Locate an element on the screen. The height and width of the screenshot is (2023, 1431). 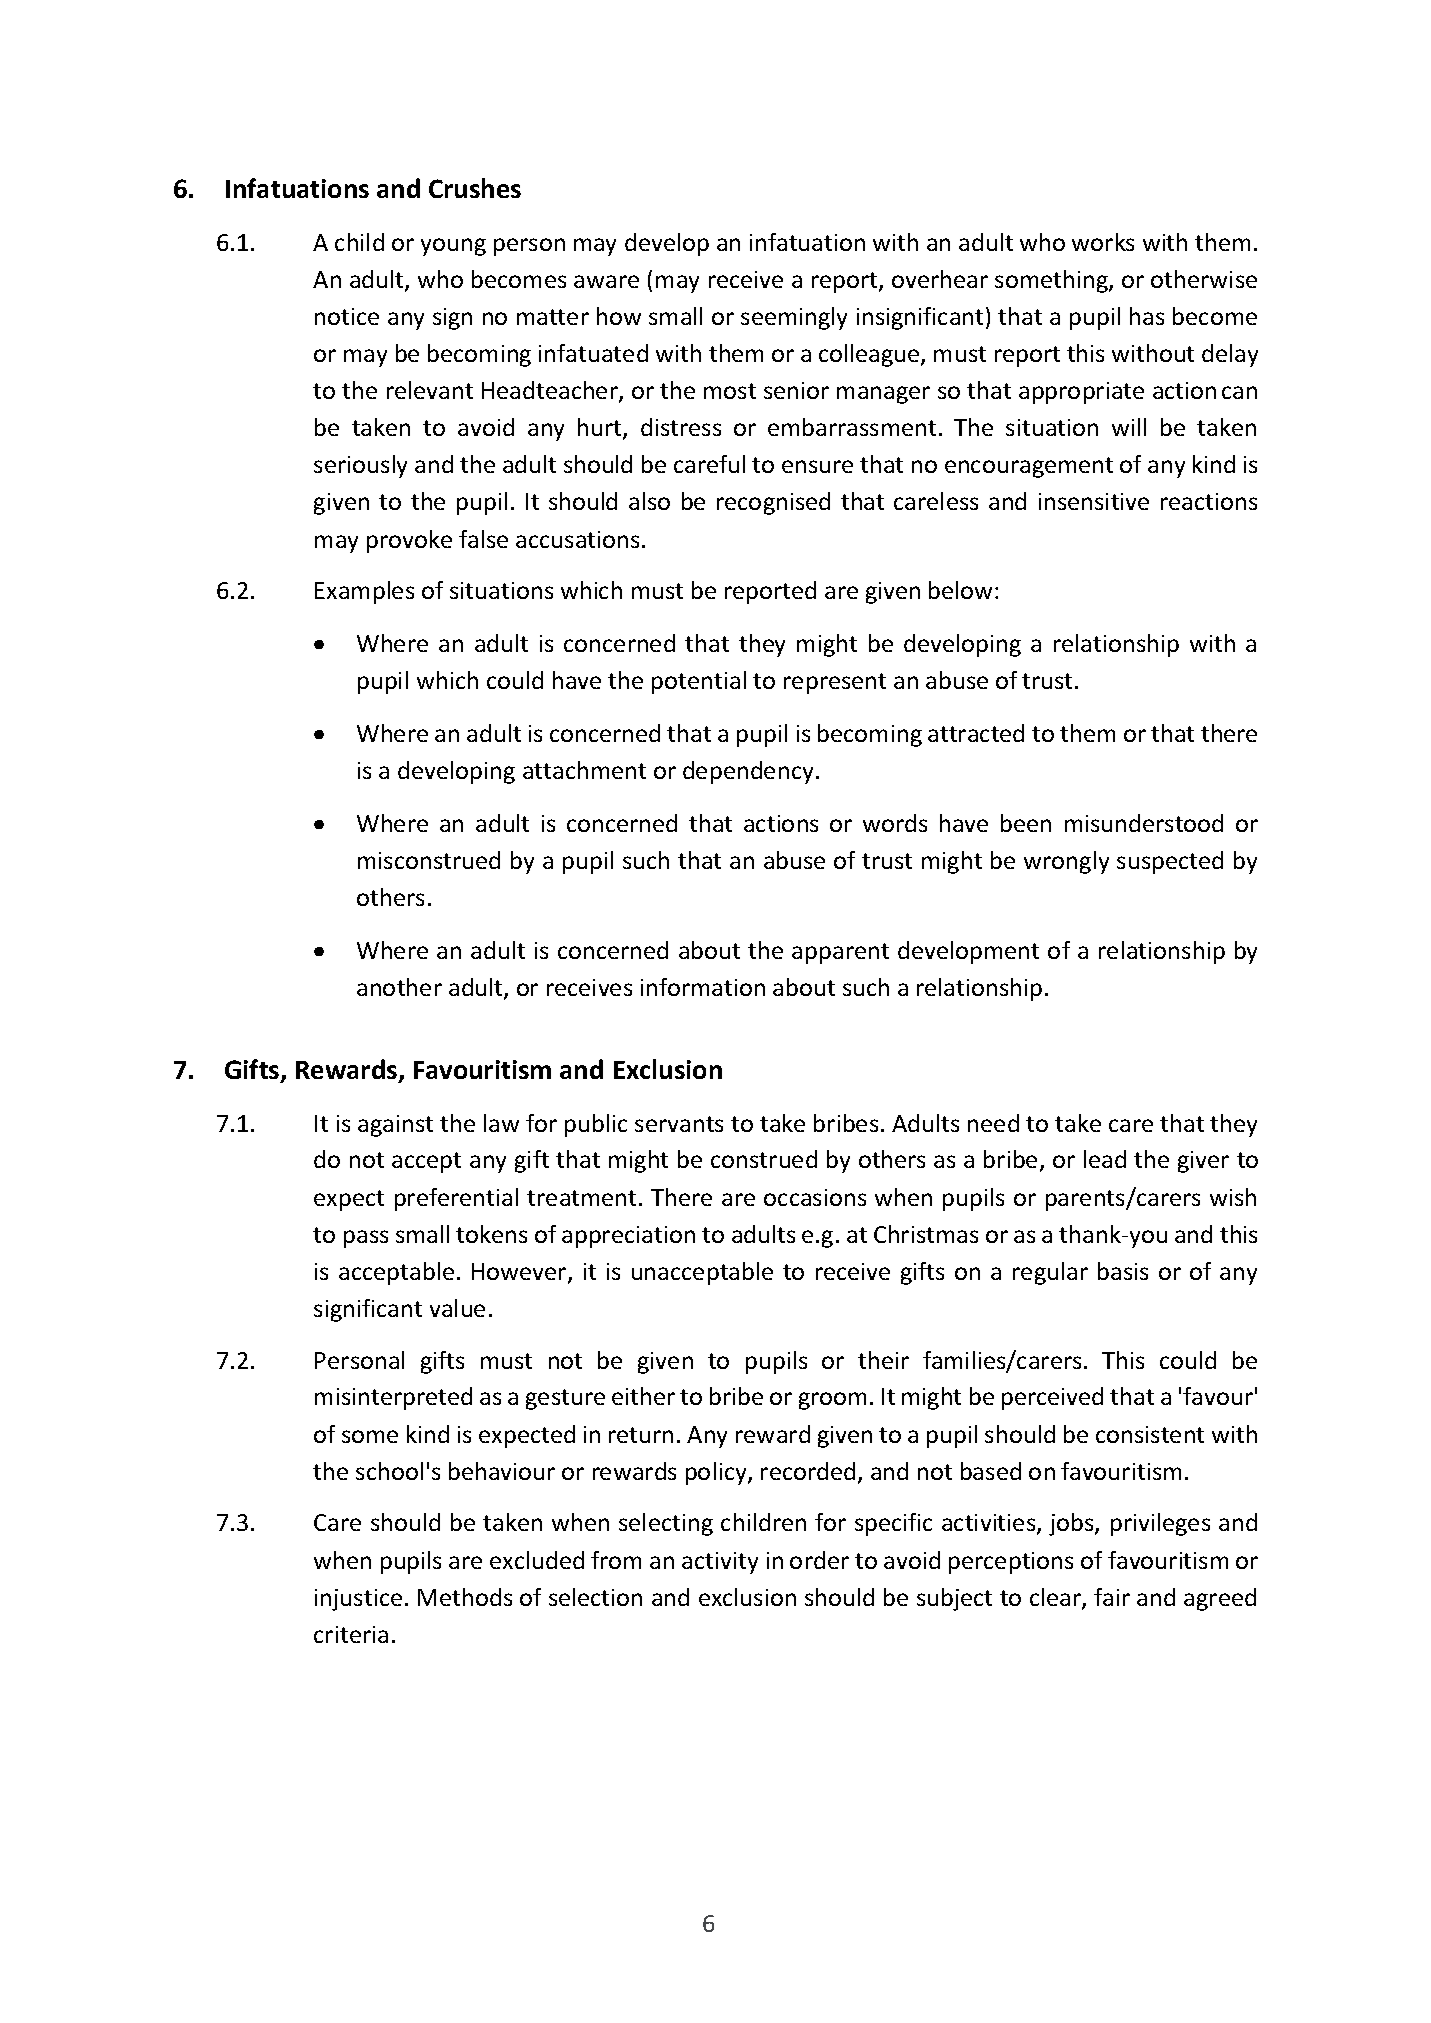
young is located at coordinates (453, 247).
